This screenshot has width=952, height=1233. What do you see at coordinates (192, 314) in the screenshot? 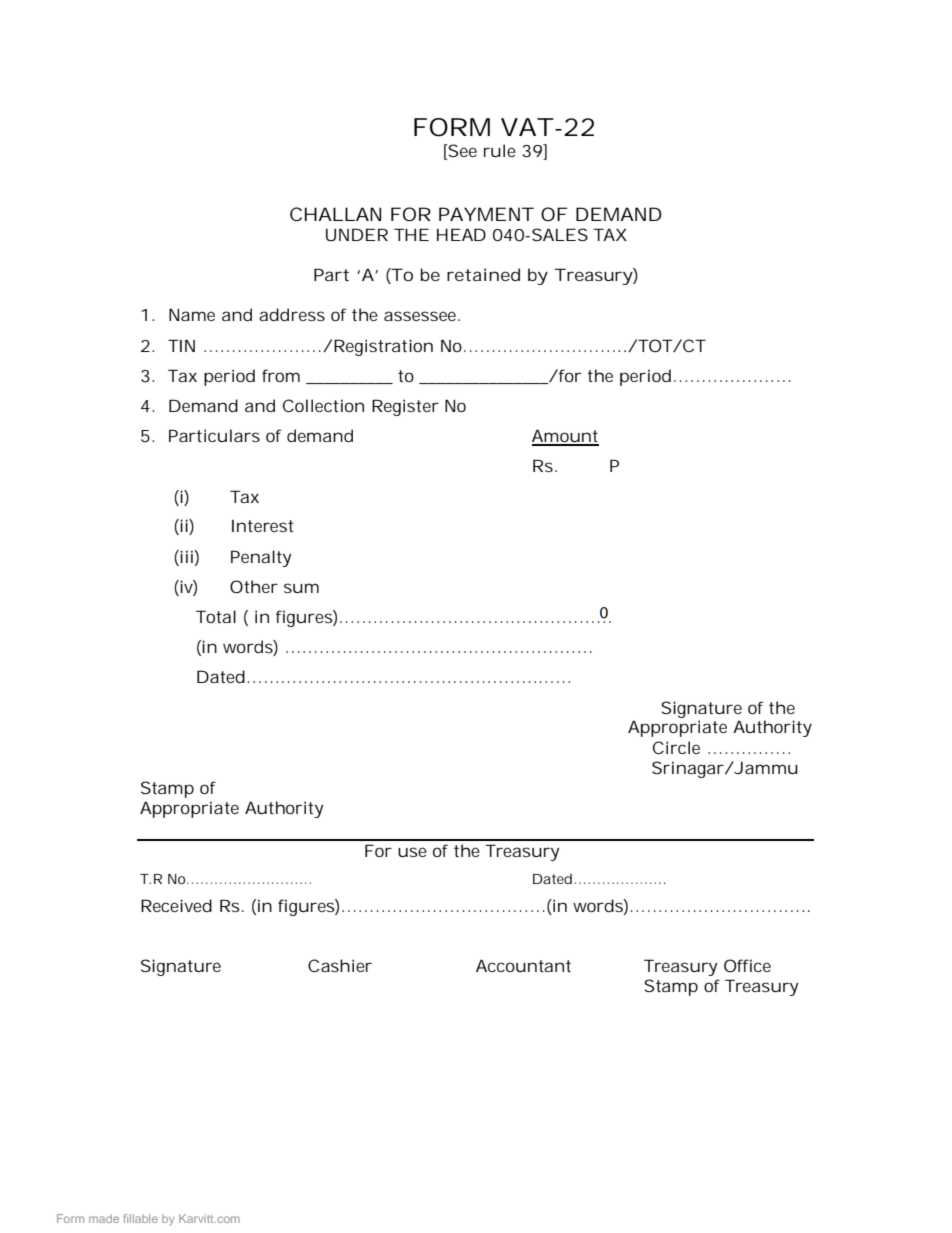
I see `Name` at bounding box center [192, 314].
